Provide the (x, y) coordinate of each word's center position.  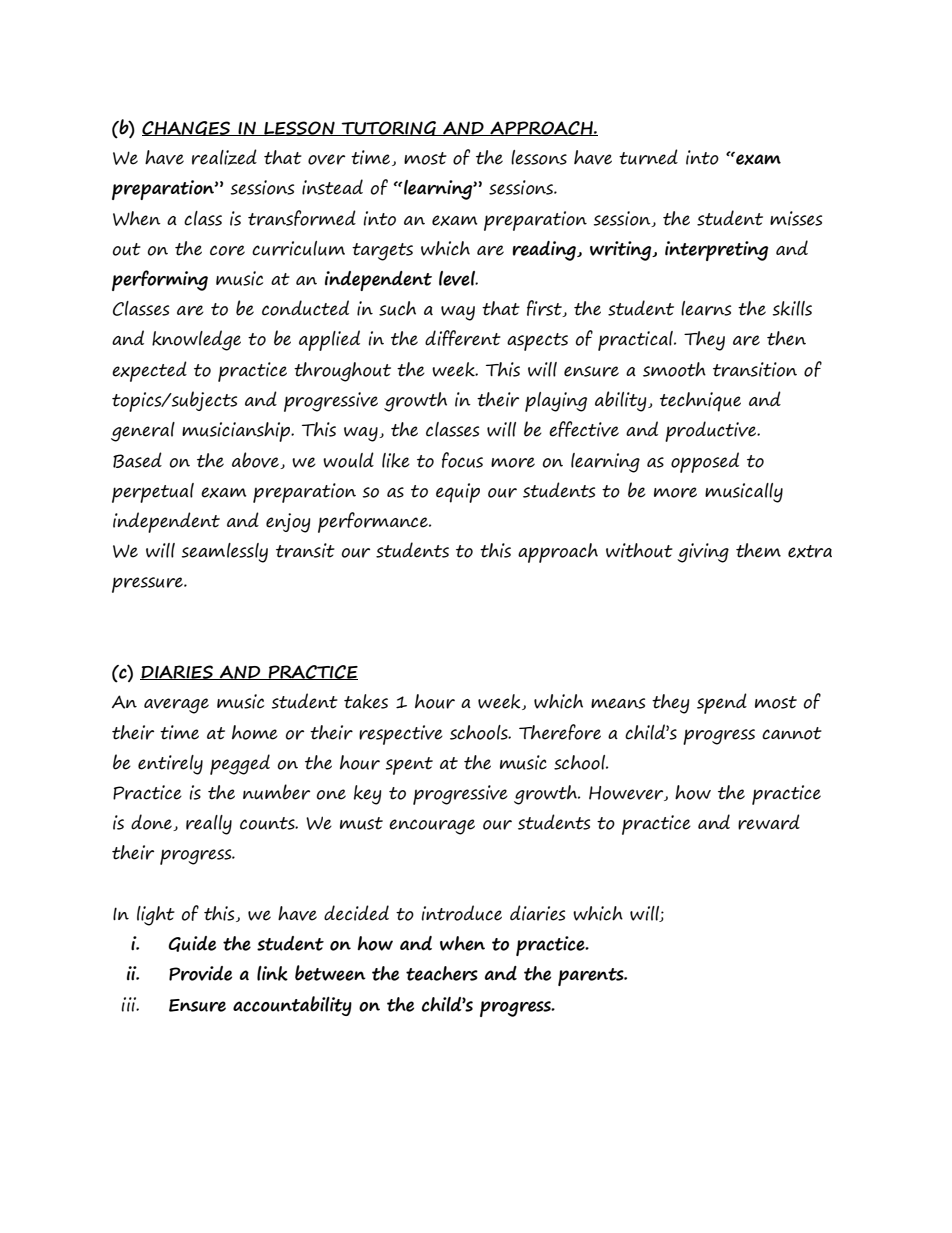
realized (224, 157)
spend (722, 703)
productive (712, 431)
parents (592, 977)
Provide (200, 973)
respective (401, 735)
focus (462, 460)
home (255, 732)
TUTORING (389, 128)
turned (648, 157)
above (256, 460)
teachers (442, 973)
